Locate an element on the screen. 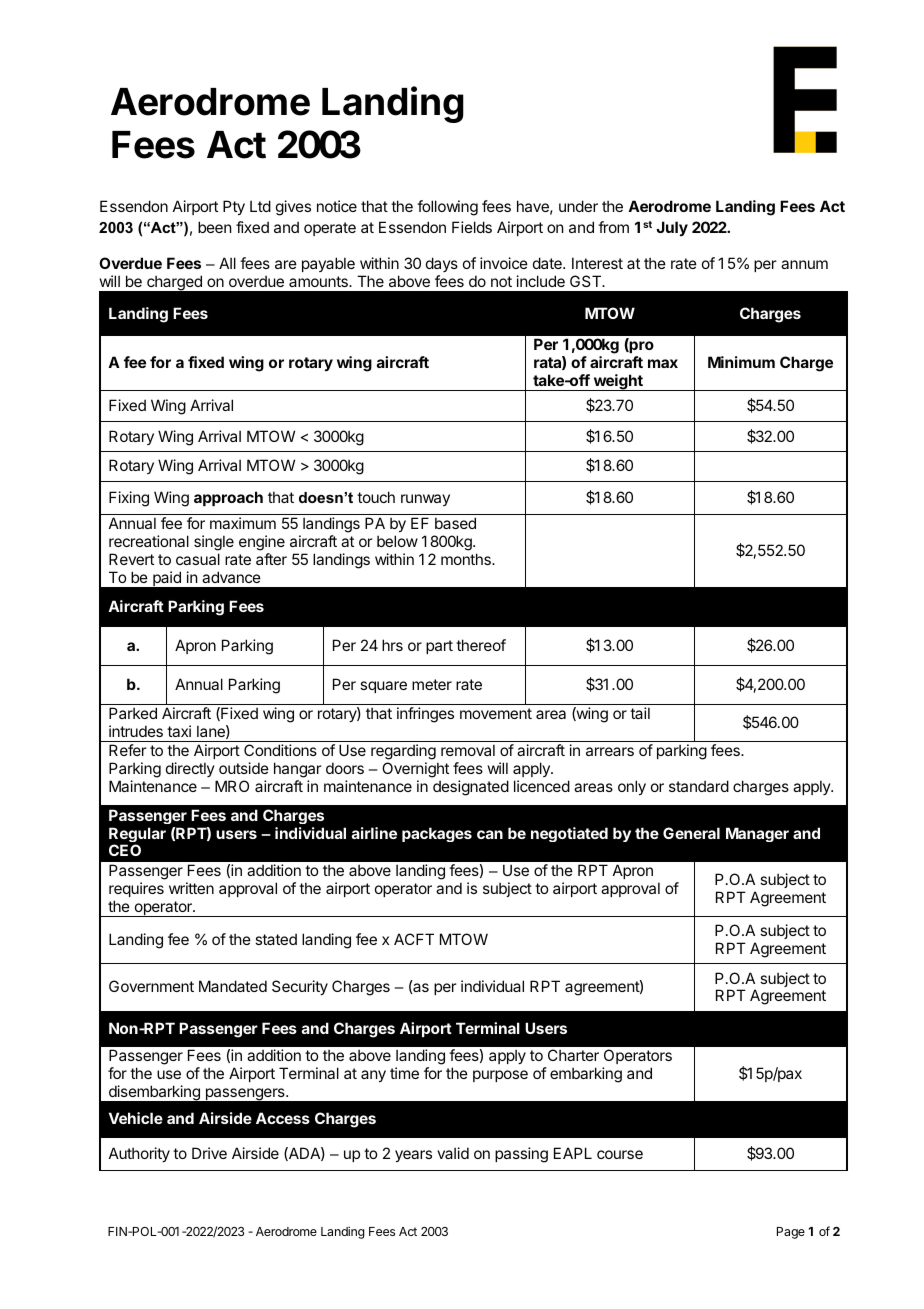 Image resolution: width=924 pixels, height=1309 pixels. been is located at coordinates (214, 227).
